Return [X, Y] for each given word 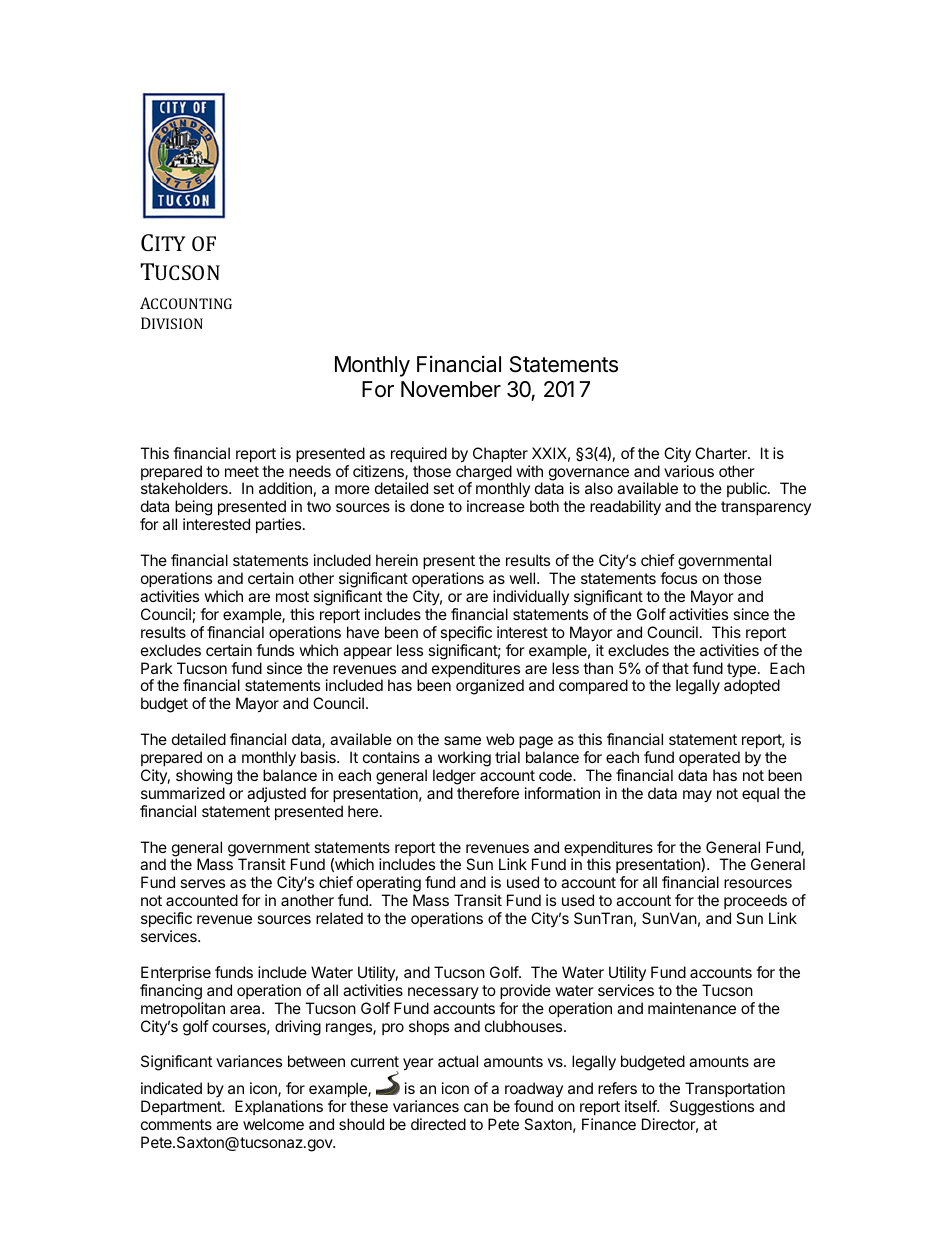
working [464, 759]
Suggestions [712, 1108]
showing [204, 777]
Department [182, 1107]
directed [438, 1124]
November [451, 389]
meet [242, 471]
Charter [722, 453]
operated [709, 758]
